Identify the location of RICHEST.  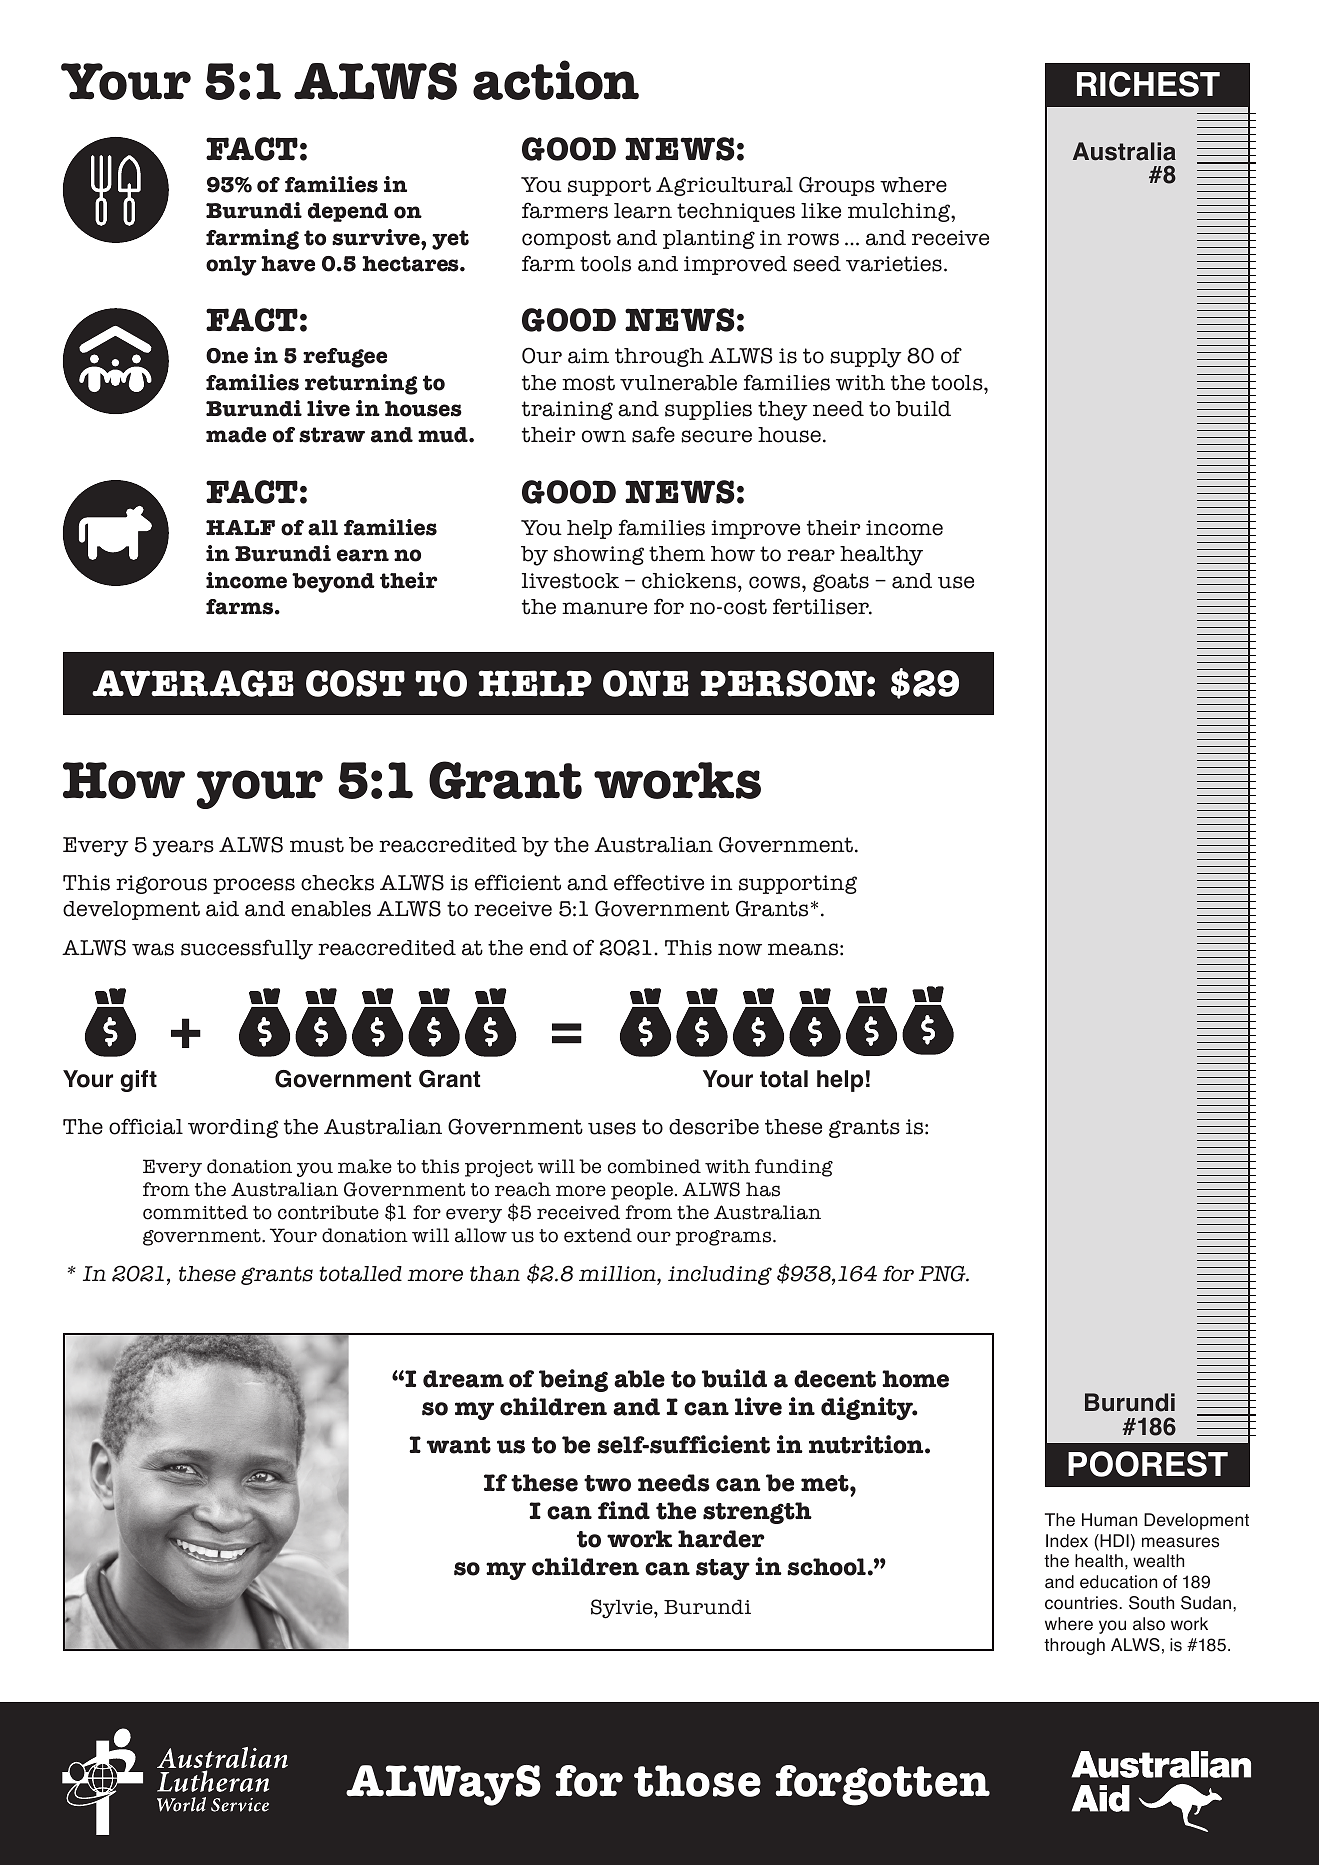
(1148, 84).
